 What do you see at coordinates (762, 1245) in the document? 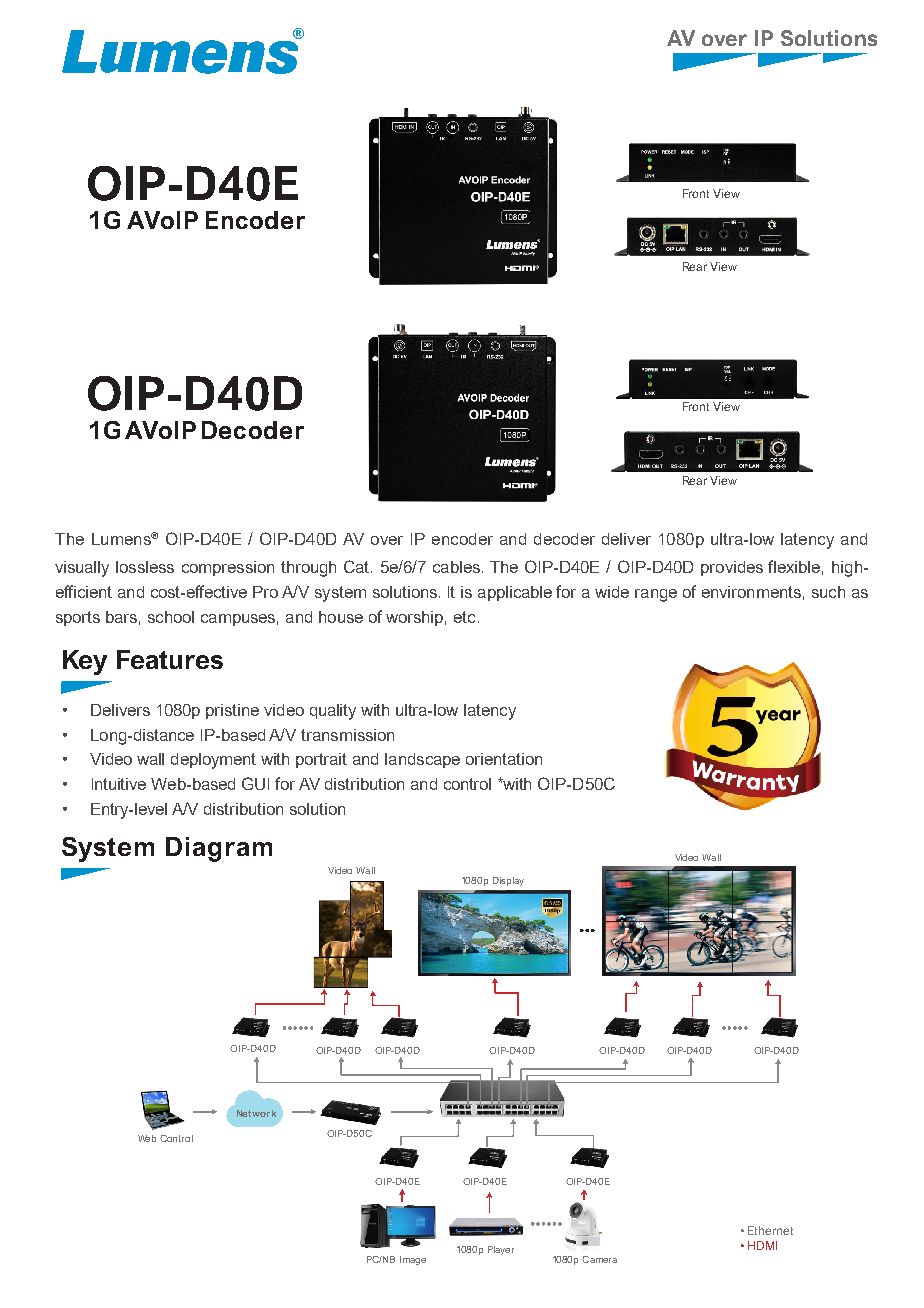
I see `HDMI` at bounding box center [762, 1245].
